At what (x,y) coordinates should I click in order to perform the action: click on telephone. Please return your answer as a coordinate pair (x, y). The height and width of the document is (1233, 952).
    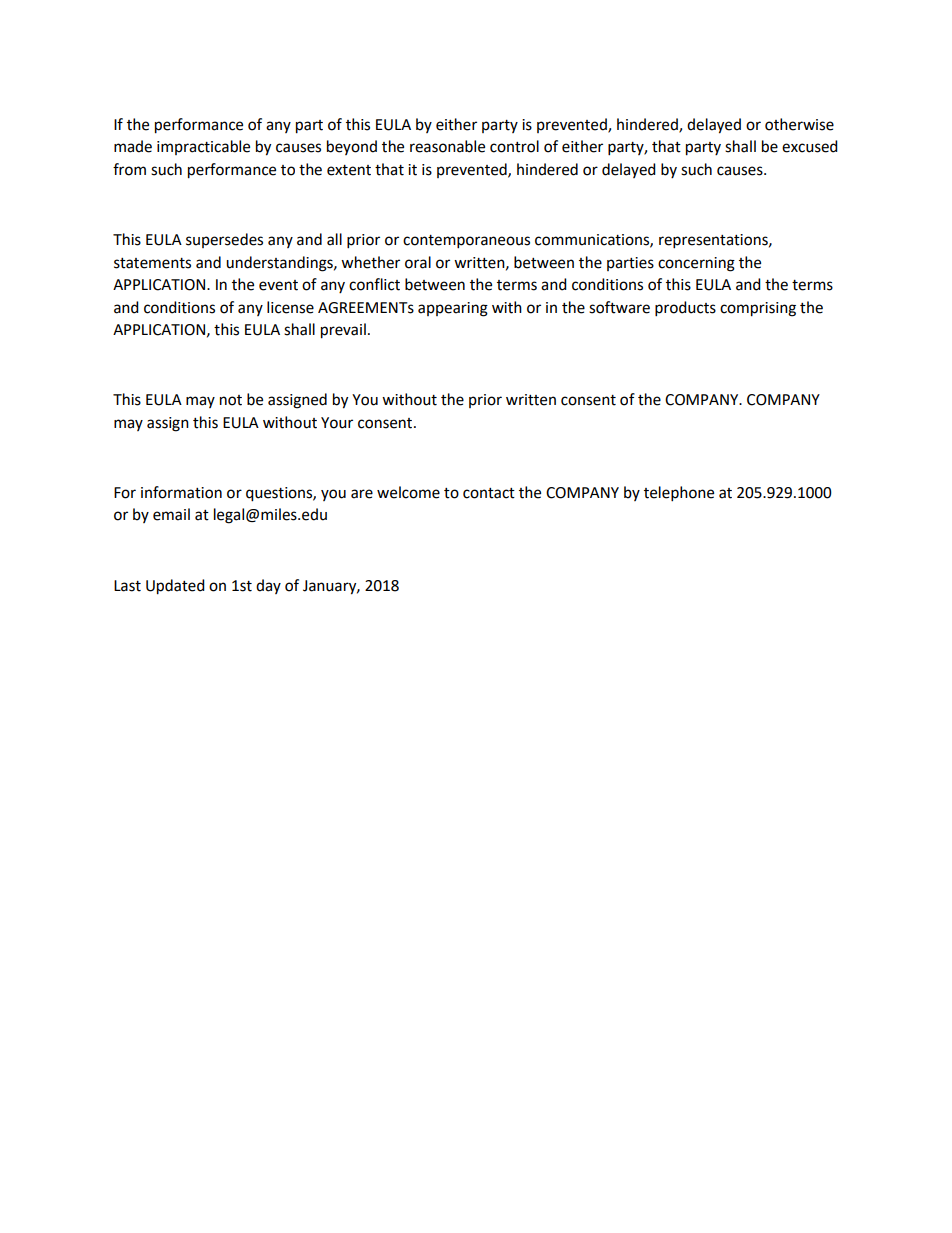
    Looking at the image, I should click on (679, 494).
